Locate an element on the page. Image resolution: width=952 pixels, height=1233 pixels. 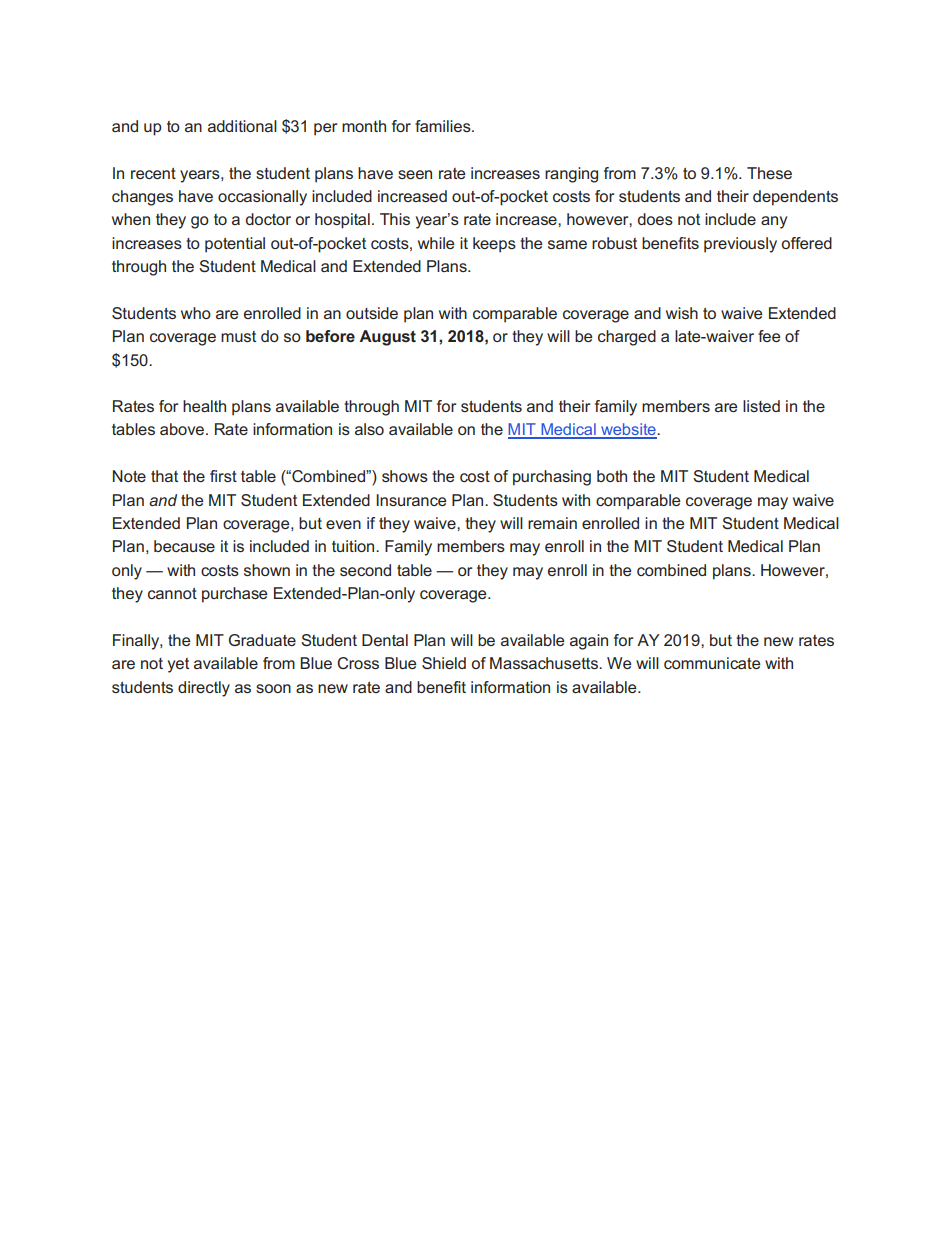
potential is located at coordinates (235, 245).
